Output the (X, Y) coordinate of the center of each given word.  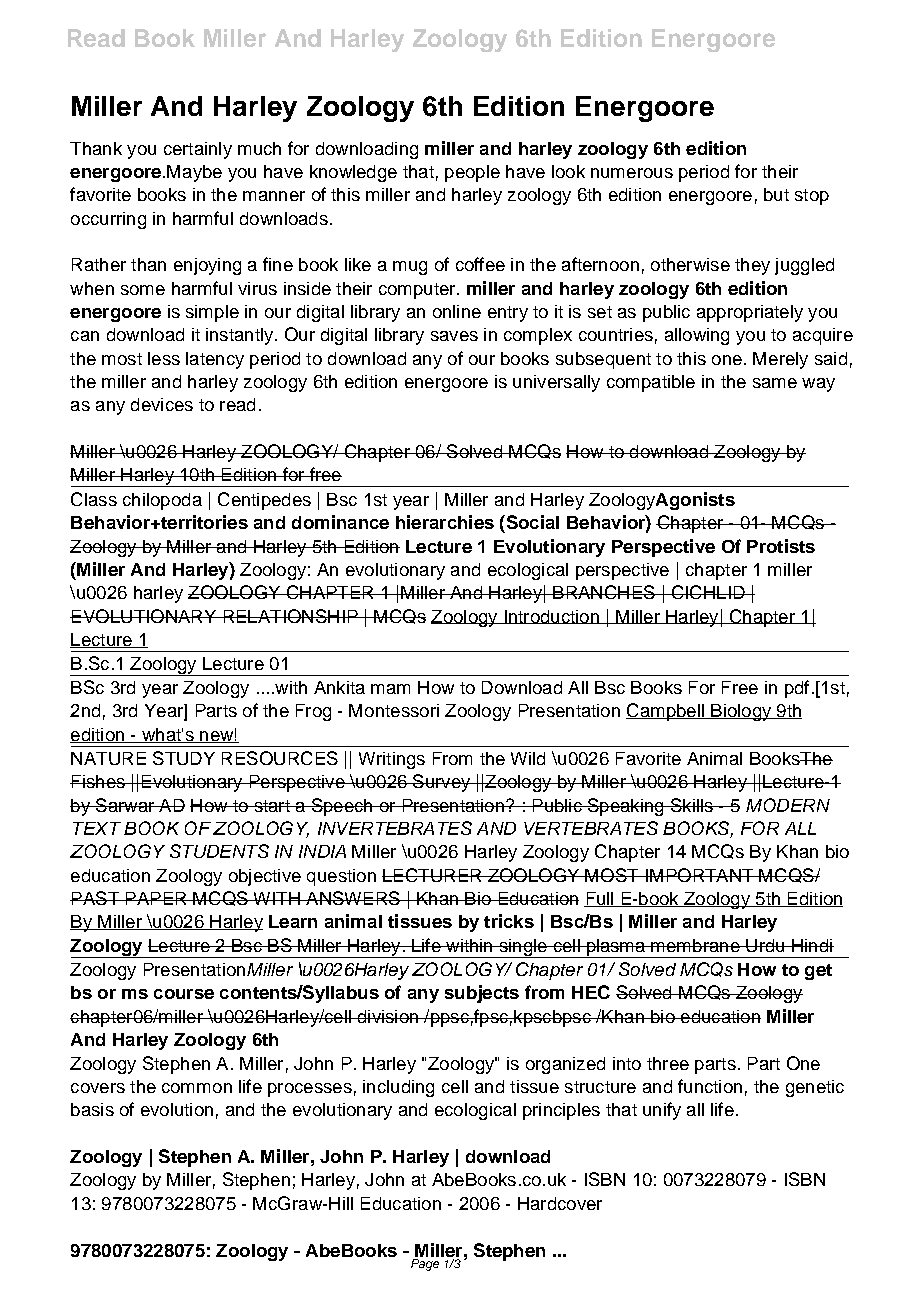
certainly (198, 150)
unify (662, 1111)
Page (425, 1265)
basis (92, 1109)
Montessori (394, 710)
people (472, 173)
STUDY (184, 758)
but (776, 194)
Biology (741, 712)
